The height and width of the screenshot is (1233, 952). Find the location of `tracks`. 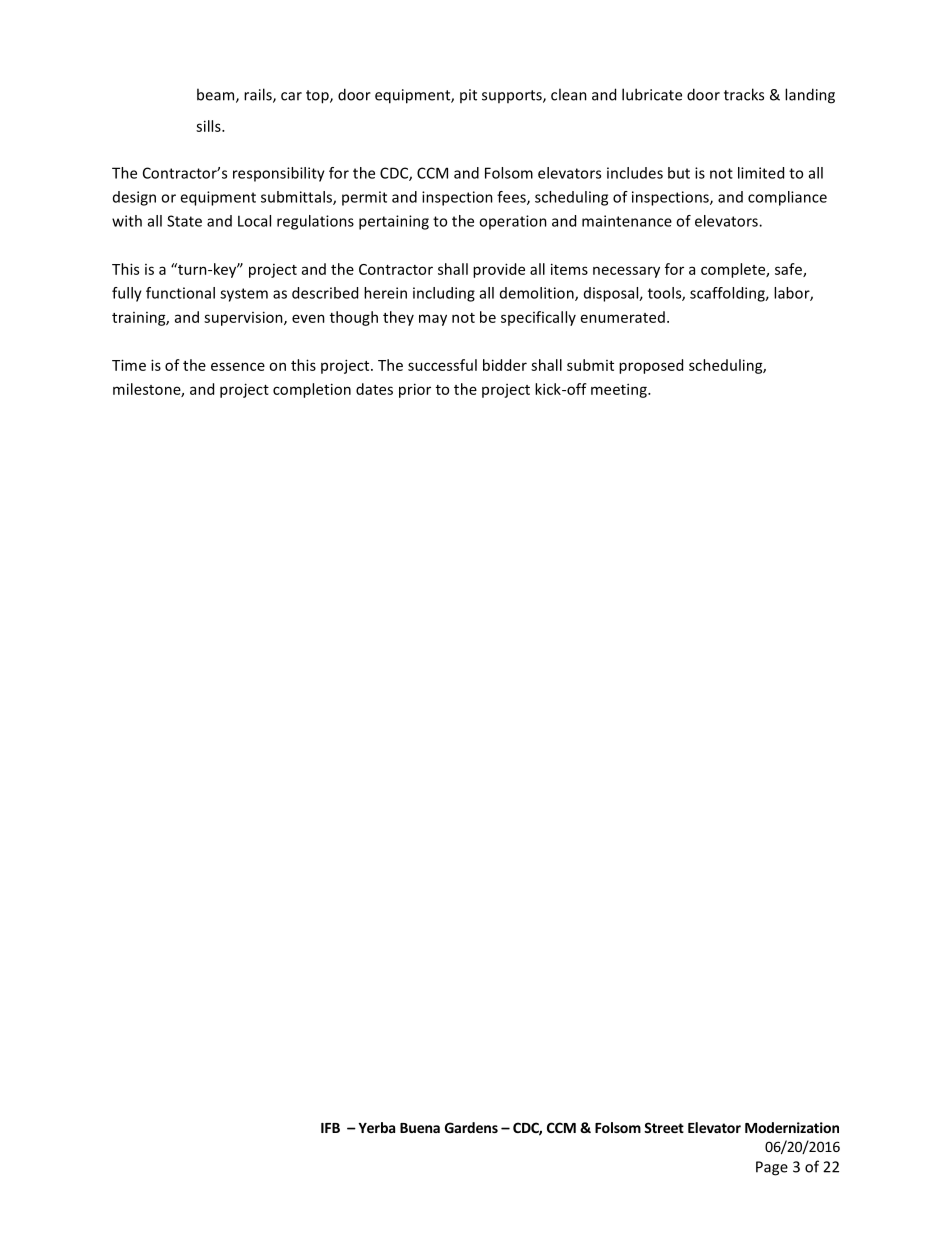

tracks is located at coordinates (744, 94).
